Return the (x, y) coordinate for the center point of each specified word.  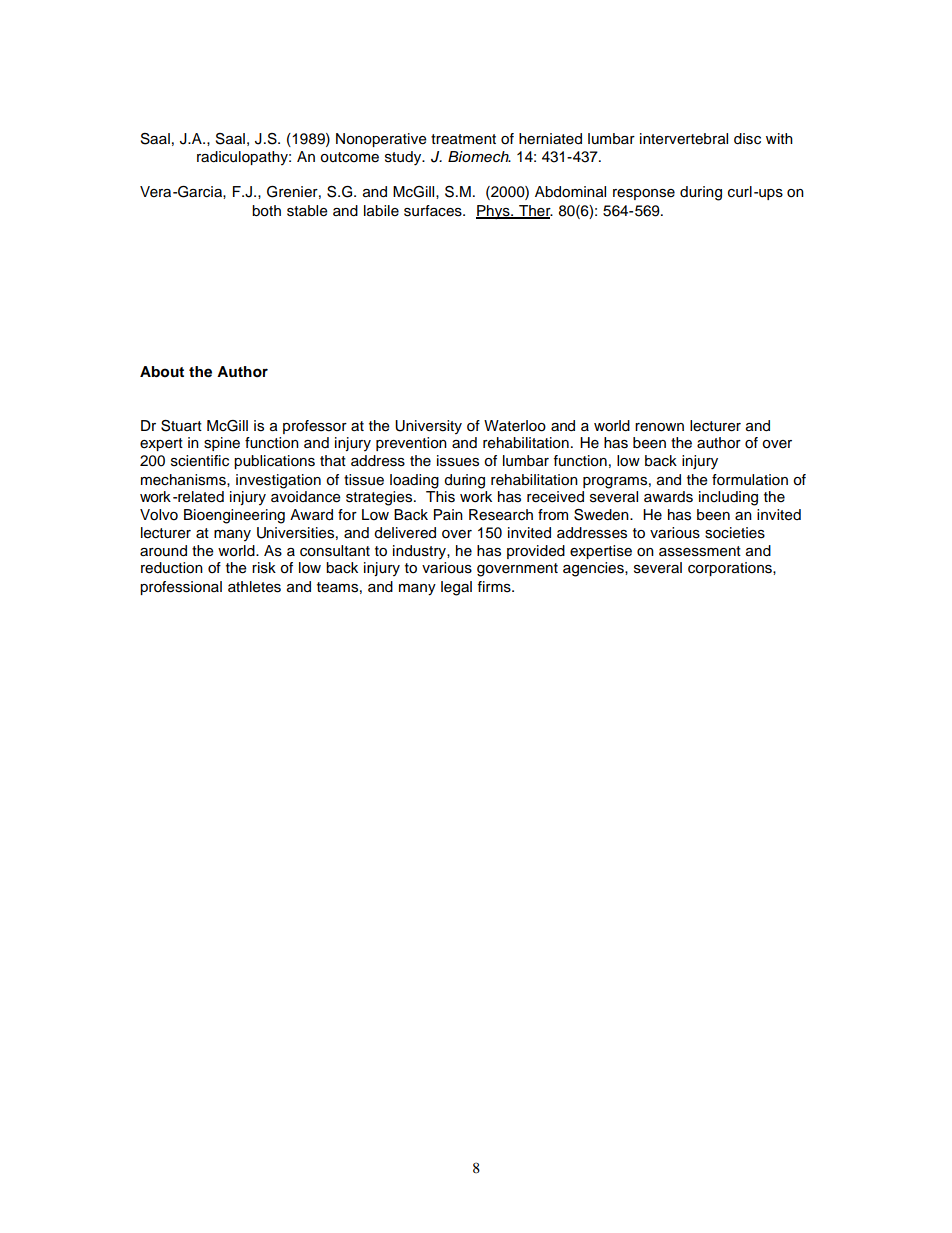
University (428, 427)
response (644, 194)
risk (264, 568)
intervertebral (684, 139)
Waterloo (515, 426)
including (728, 498)
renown (659, 427)
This (440, 497)
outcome (349, 157)
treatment (463, 139)
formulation (750, 480)
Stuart (181, 426)
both (266, 211)
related (200, 497)
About (162, 372)
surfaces (434, 211)
